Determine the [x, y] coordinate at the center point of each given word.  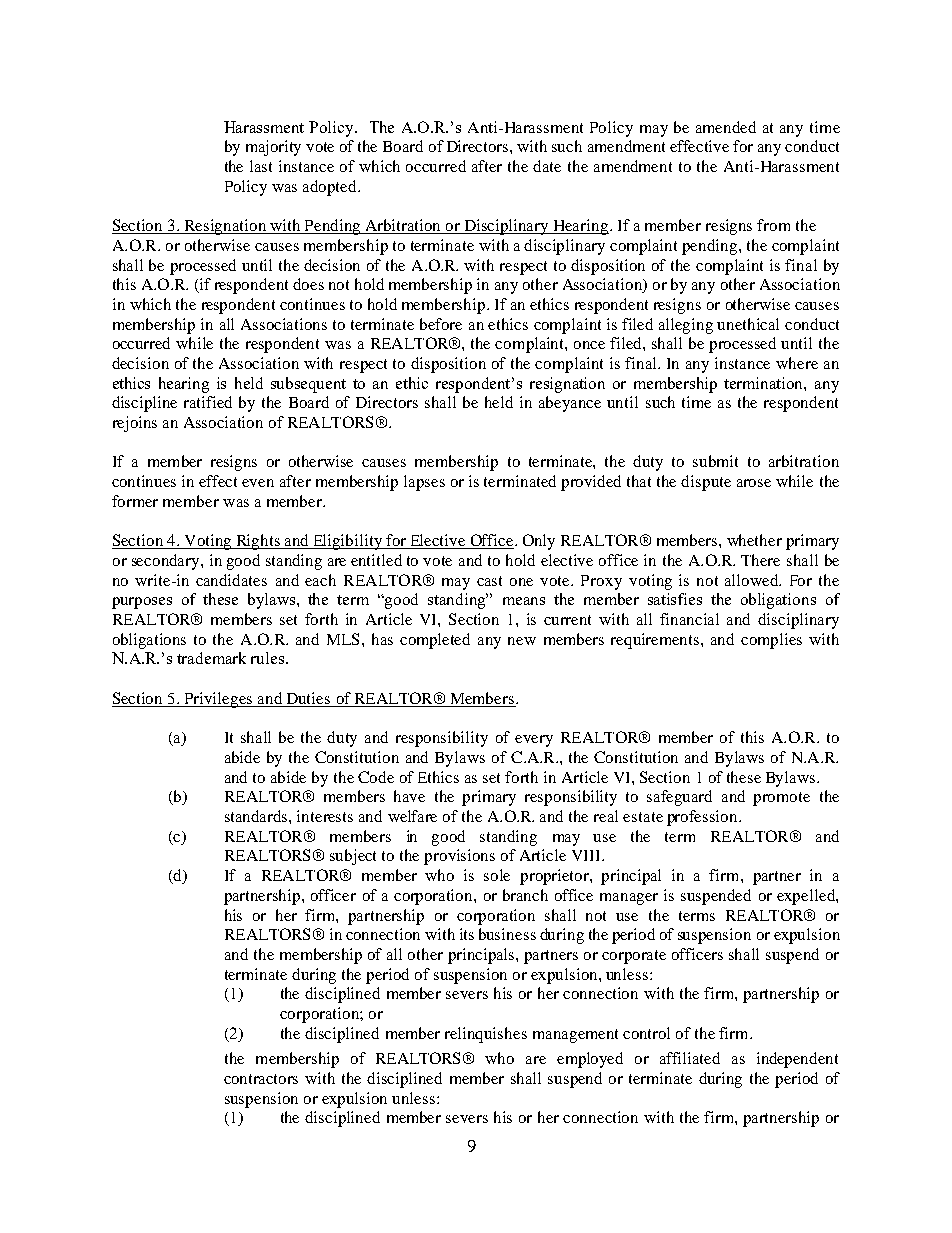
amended [726, 127]
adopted [331, 188]
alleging [686, 326]
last [261, 166]
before [441, 324]
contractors [261, 1079]
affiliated [690, 1058]
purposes [142, 603]
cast [489, 581]
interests [325, 816]
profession [703, 818]
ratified [208, 402]
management [575, 1036]
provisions [459, 857]
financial [689, 619]
